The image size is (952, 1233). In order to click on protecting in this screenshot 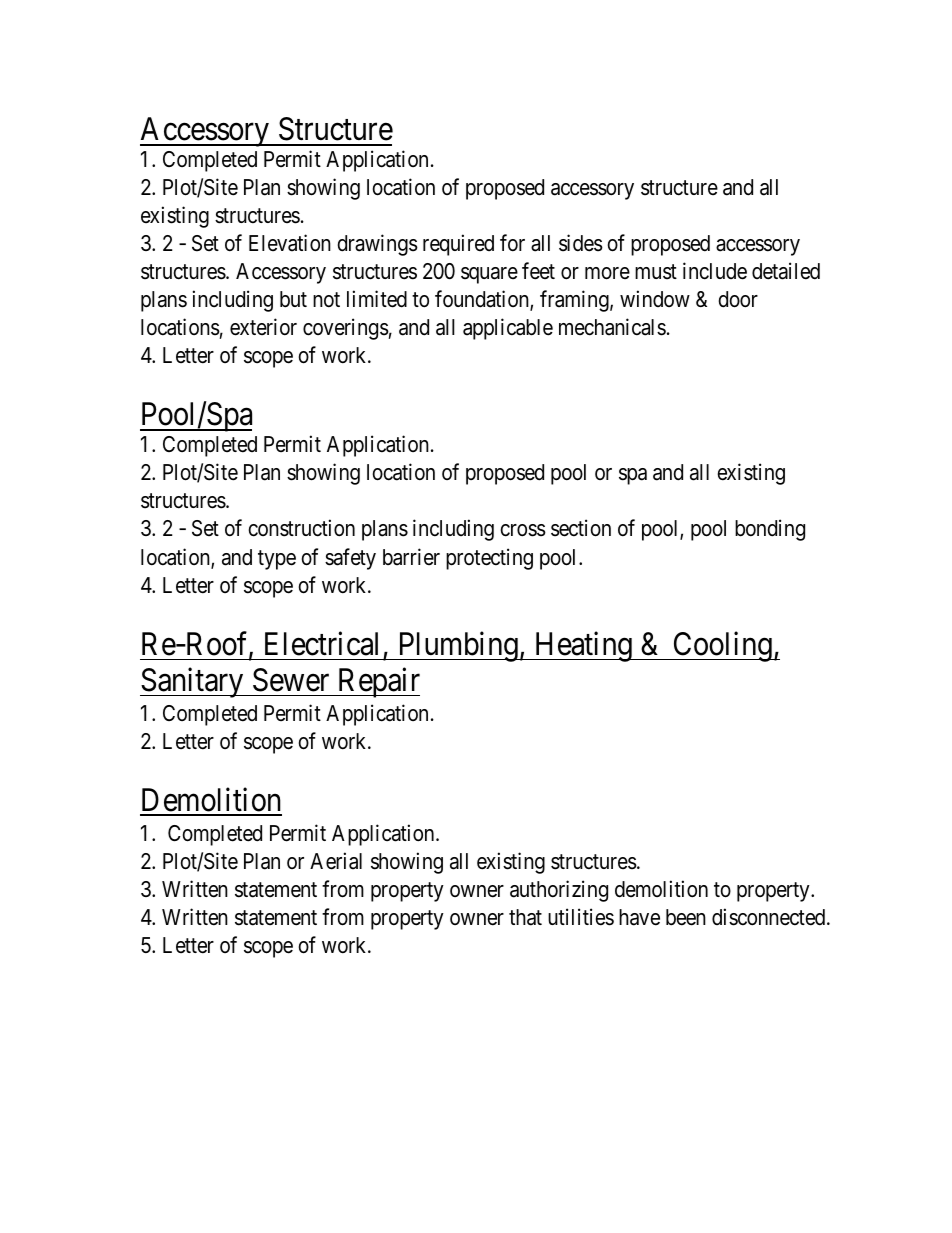, I will do `click(489, 559)`.
